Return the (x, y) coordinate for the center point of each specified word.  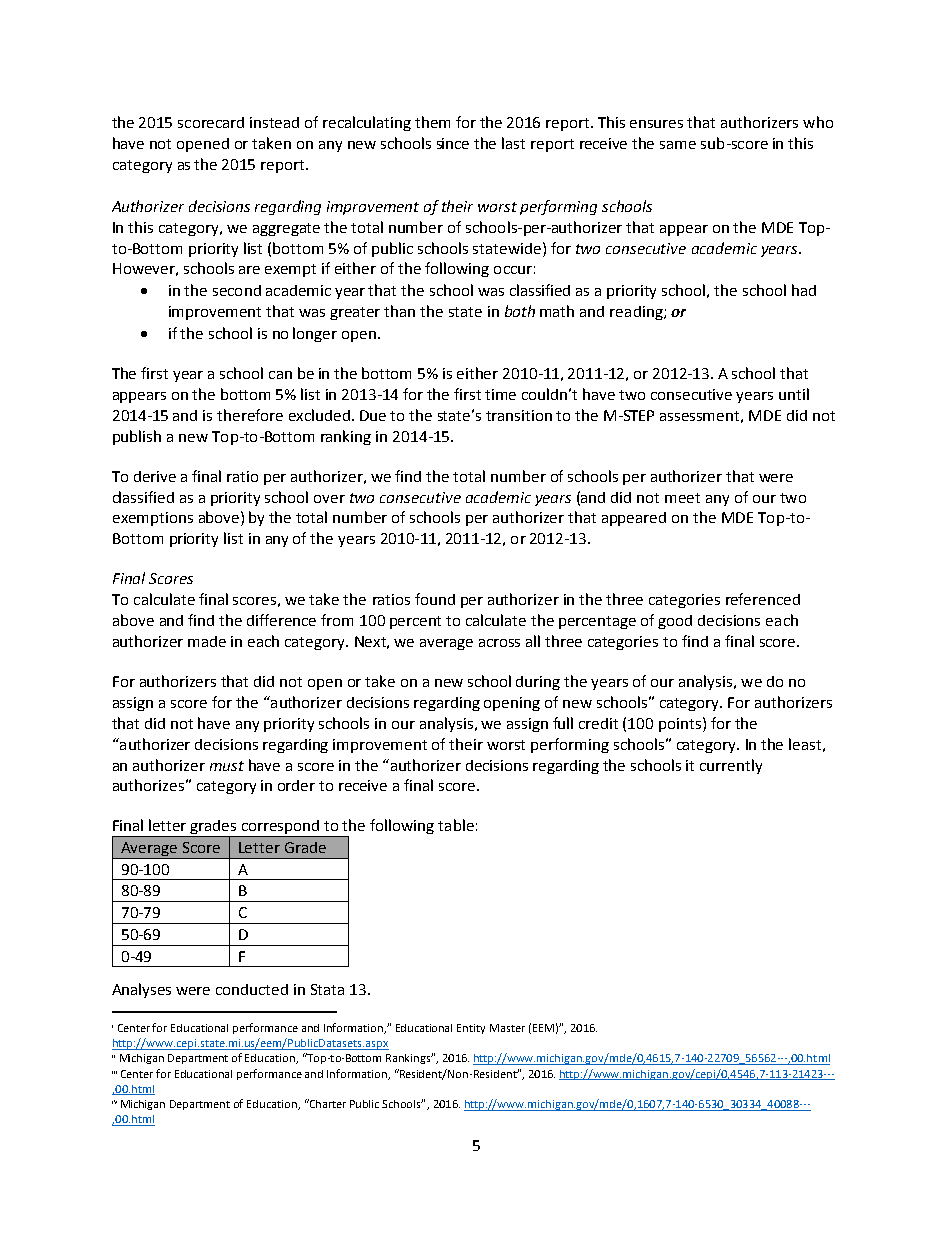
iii (114, 1072)
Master (507, 1028)
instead (274, 122)
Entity (471, 1029)
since (453, 143)
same (678, 145)
